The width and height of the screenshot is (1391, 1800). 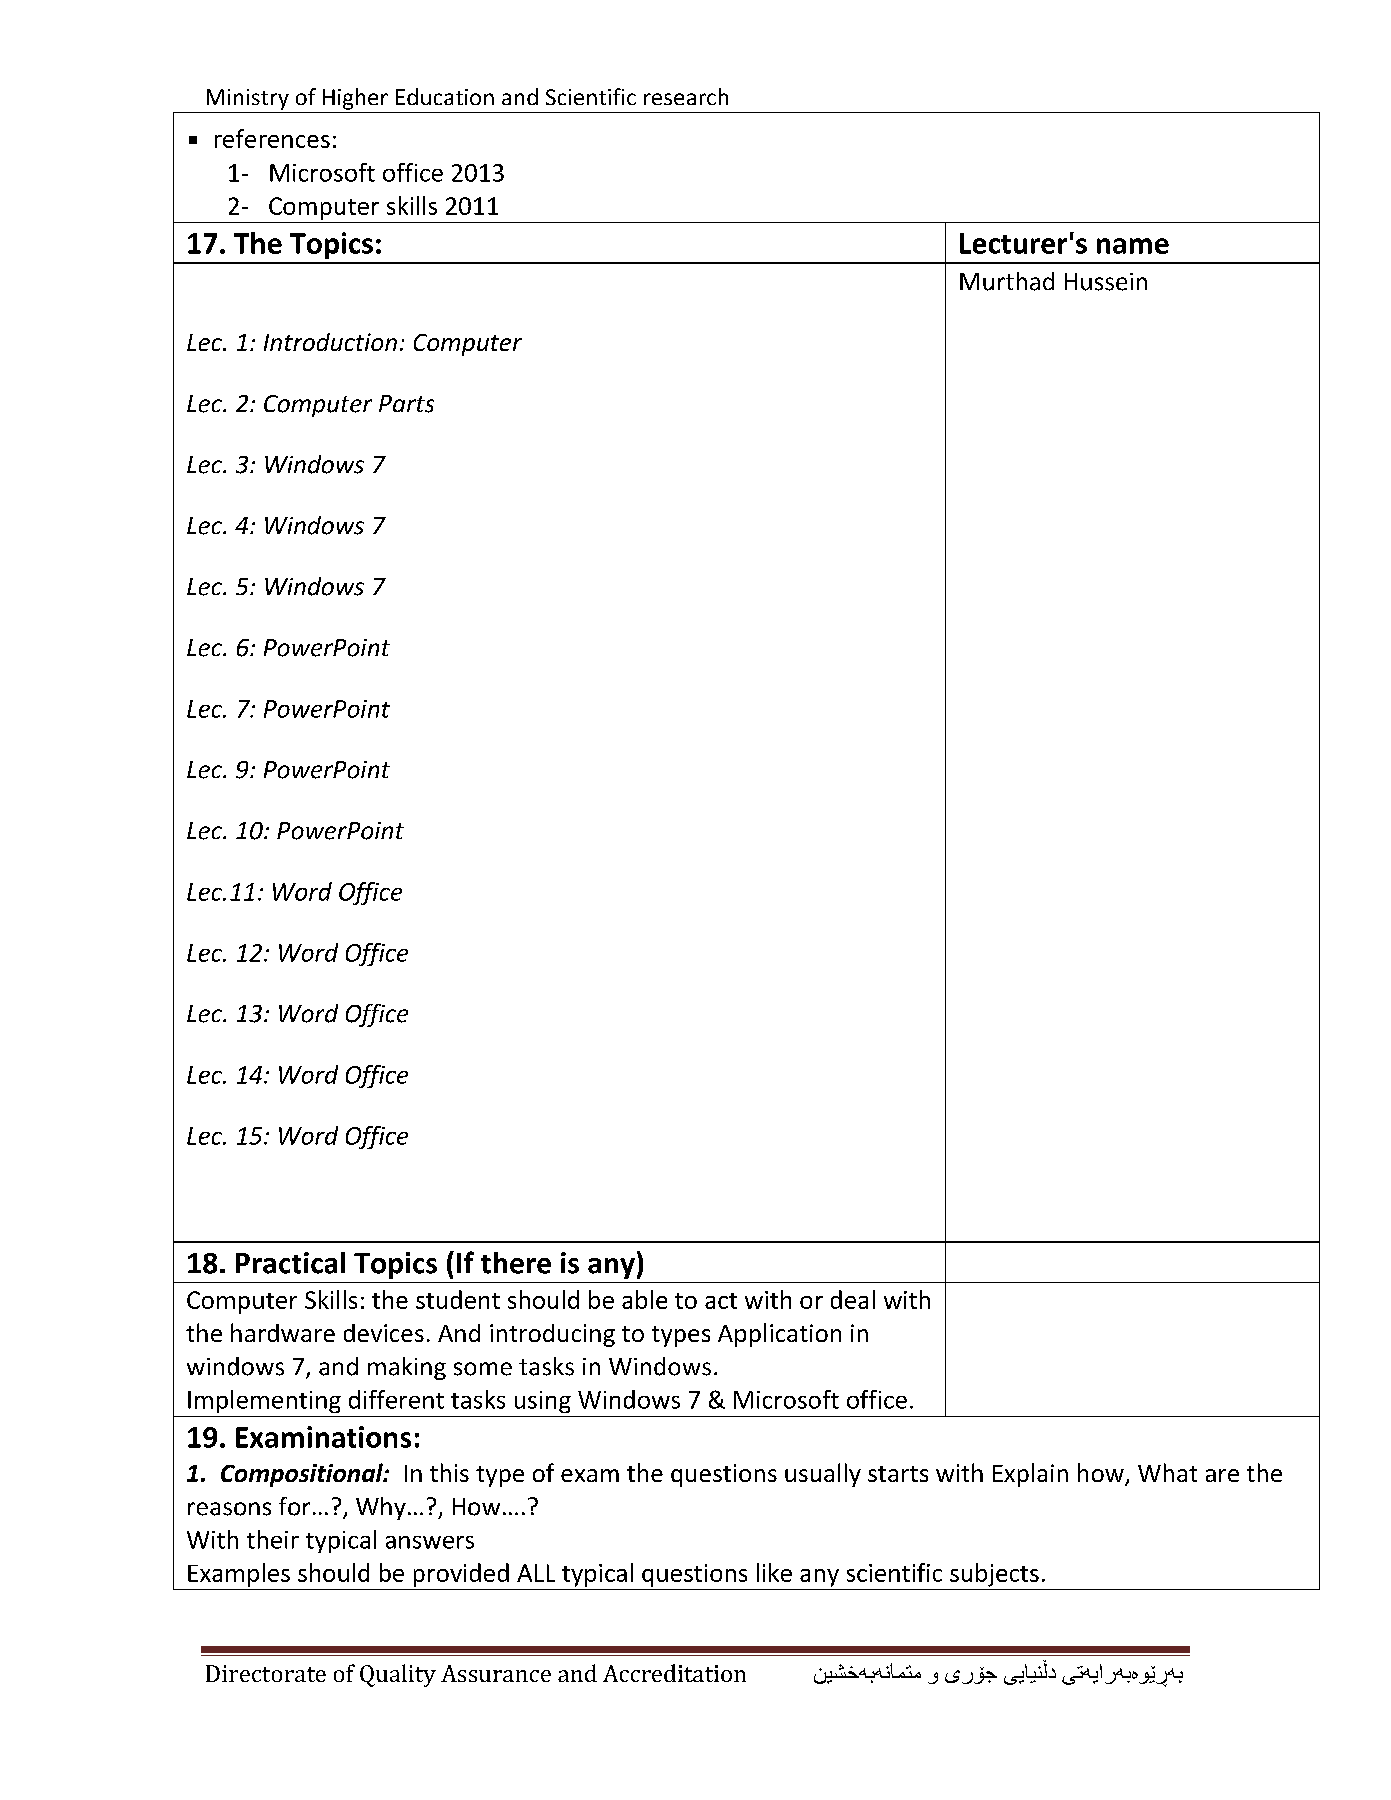 I want to click on name, so click(x=1133, y=246).
